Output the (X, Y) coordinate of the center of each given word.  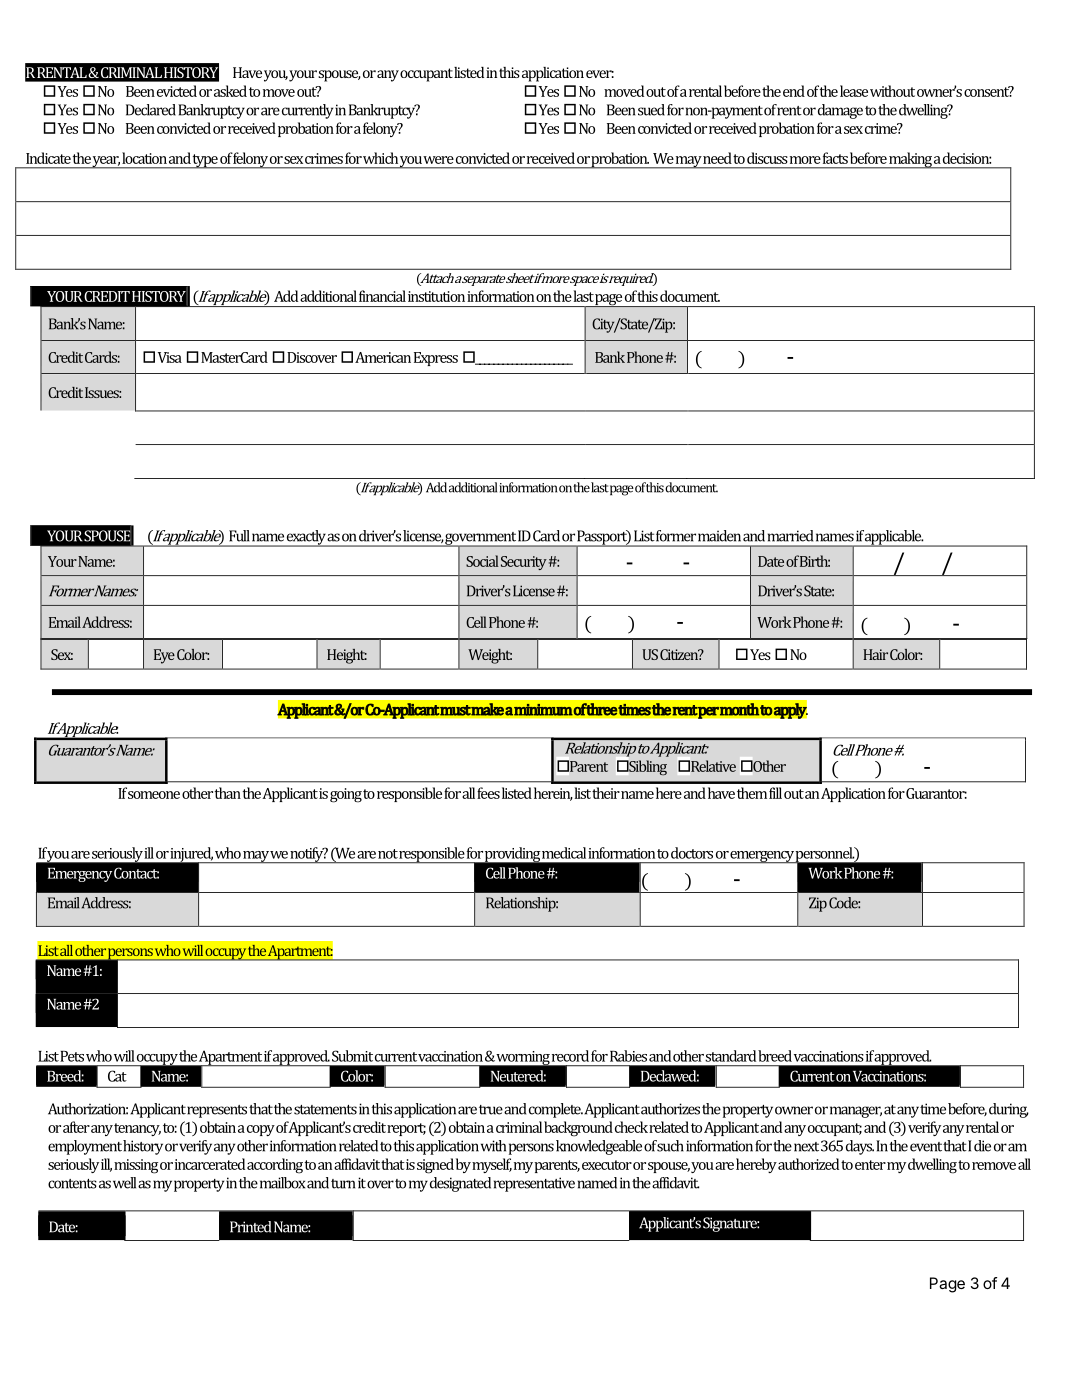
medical (564, 853)
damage (840, 111)
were (438, 160)
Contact (136, 873)
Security (524, 563)
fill (775, 793)
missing (136, 1166)
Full (239, 536)
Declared (151, 110)
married (790, 536)
